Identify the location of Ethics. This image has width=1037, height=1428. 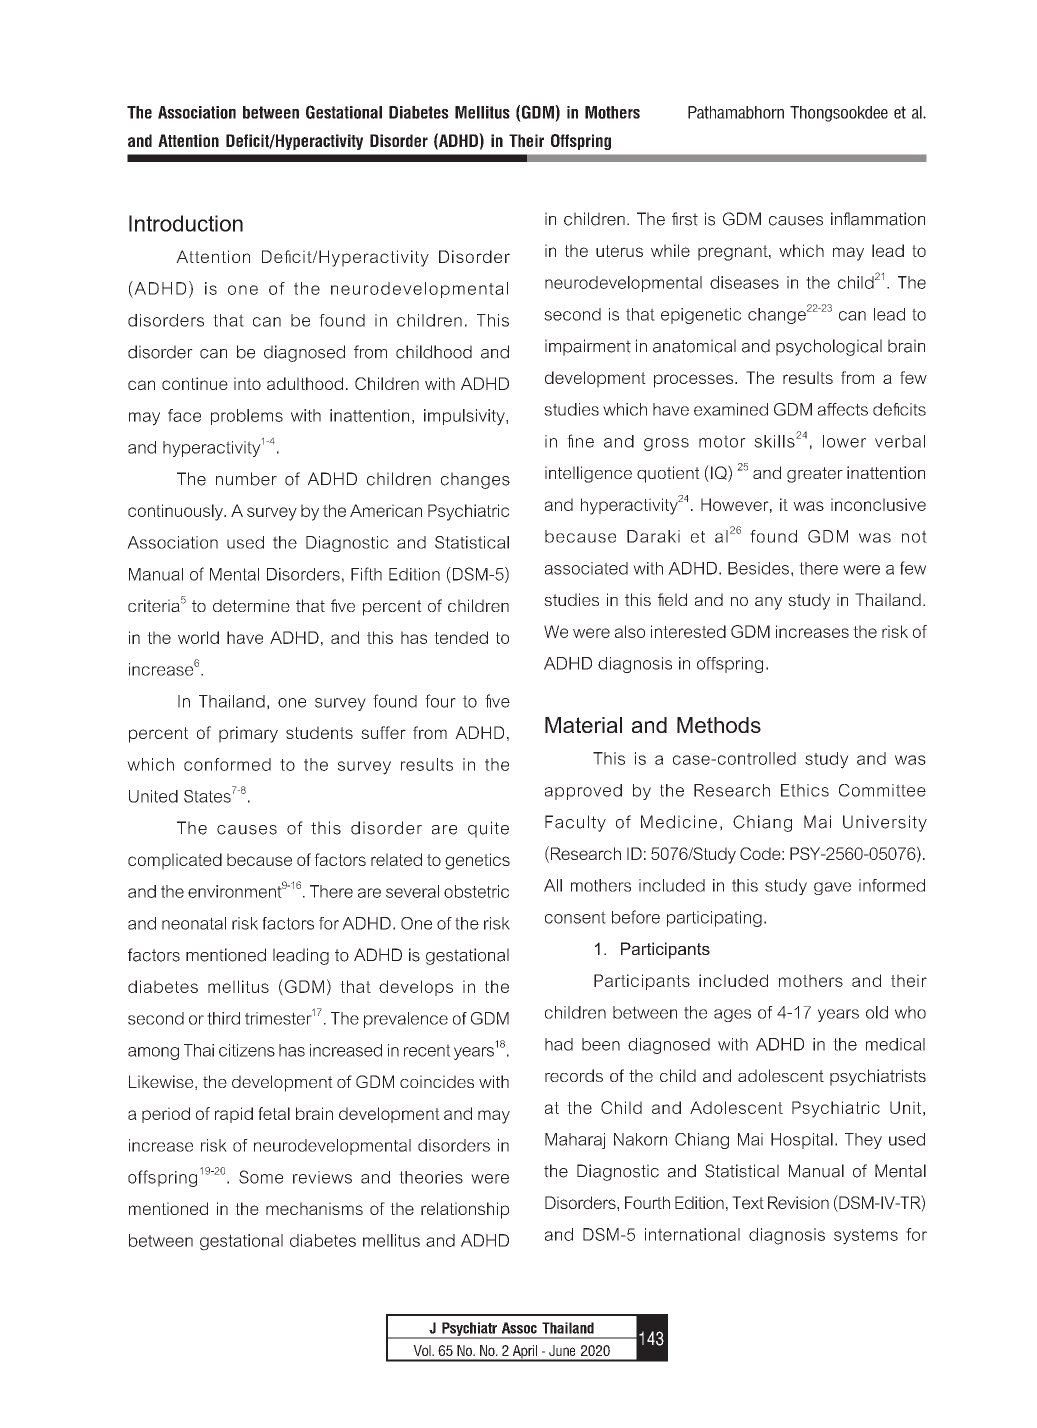
(805, 790).
